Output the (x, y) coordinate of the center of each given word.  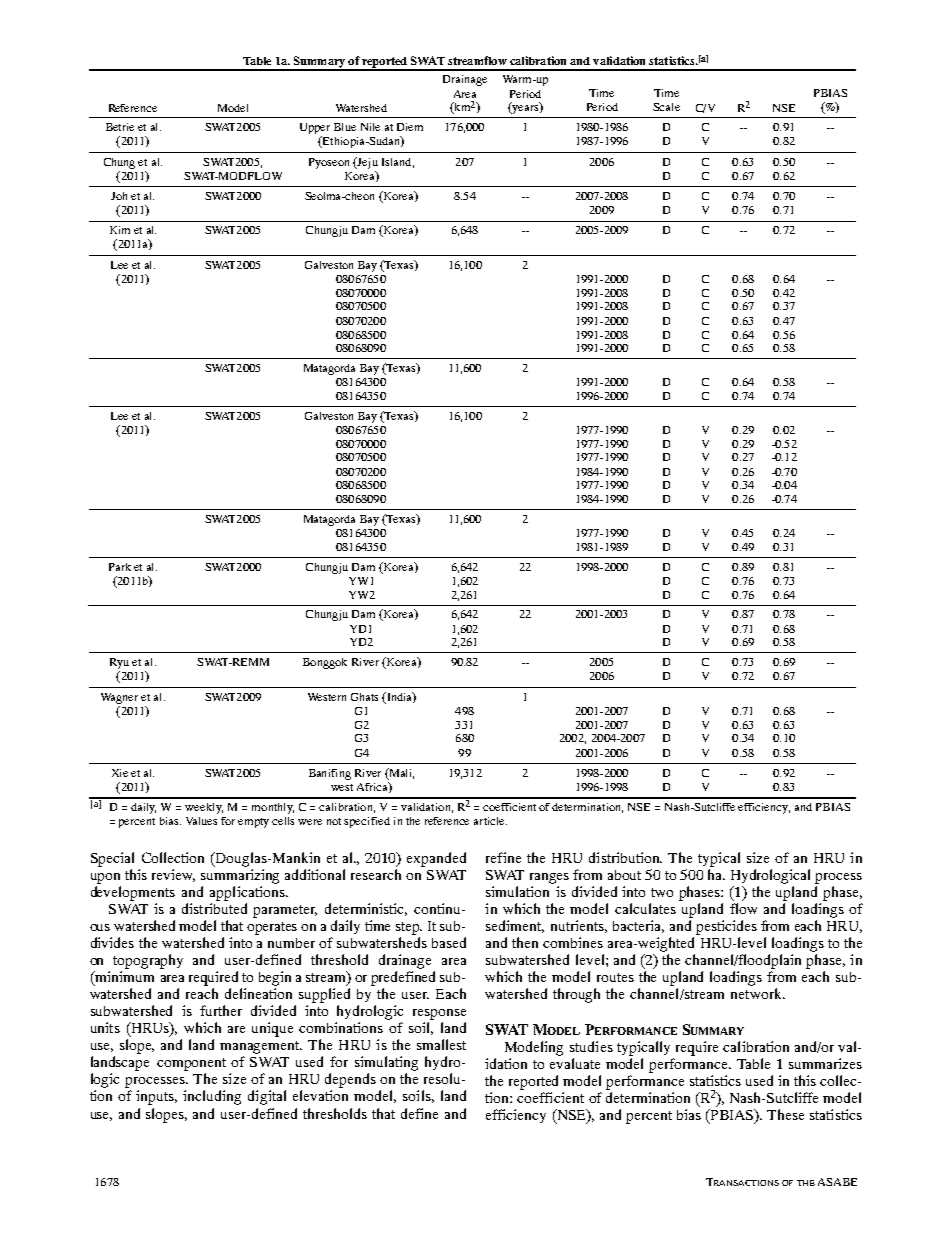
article (490, 821)
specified (367, 822)
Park (120, 567)
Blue (345, 127)
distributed (214, 908)
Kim (120, 230)
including (212, 1097)
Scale (666, 107)
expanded (436, 859)
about (624, 875)
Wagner (119, 698)
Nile (370, 127)
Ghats (364, 697)
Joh (119, 196)
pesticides (726, 927)
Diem (410, 127)
